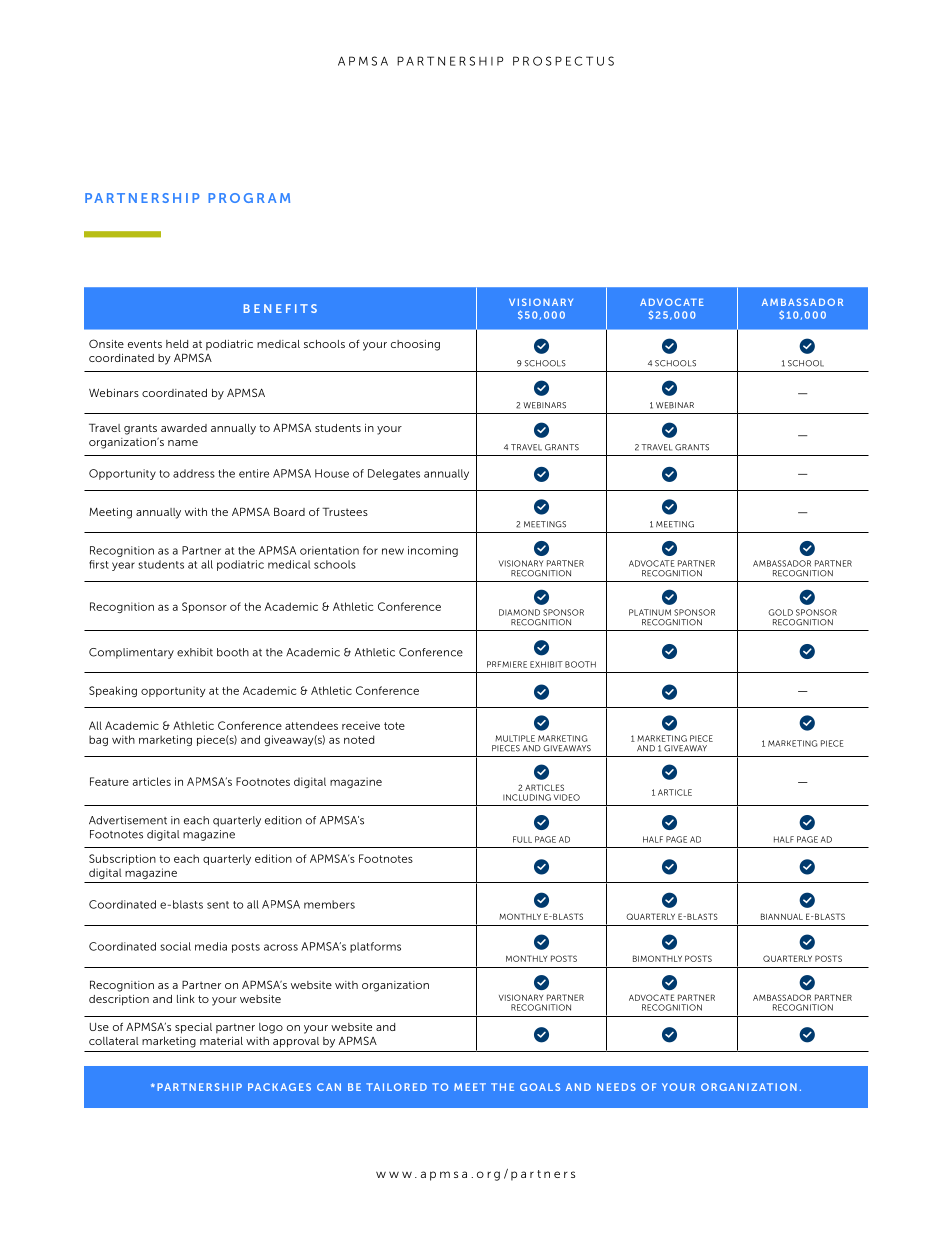 The image size is (952, 1233). Describe the element at coordinates (193, 1028) in the page. I see `special` at that location.
